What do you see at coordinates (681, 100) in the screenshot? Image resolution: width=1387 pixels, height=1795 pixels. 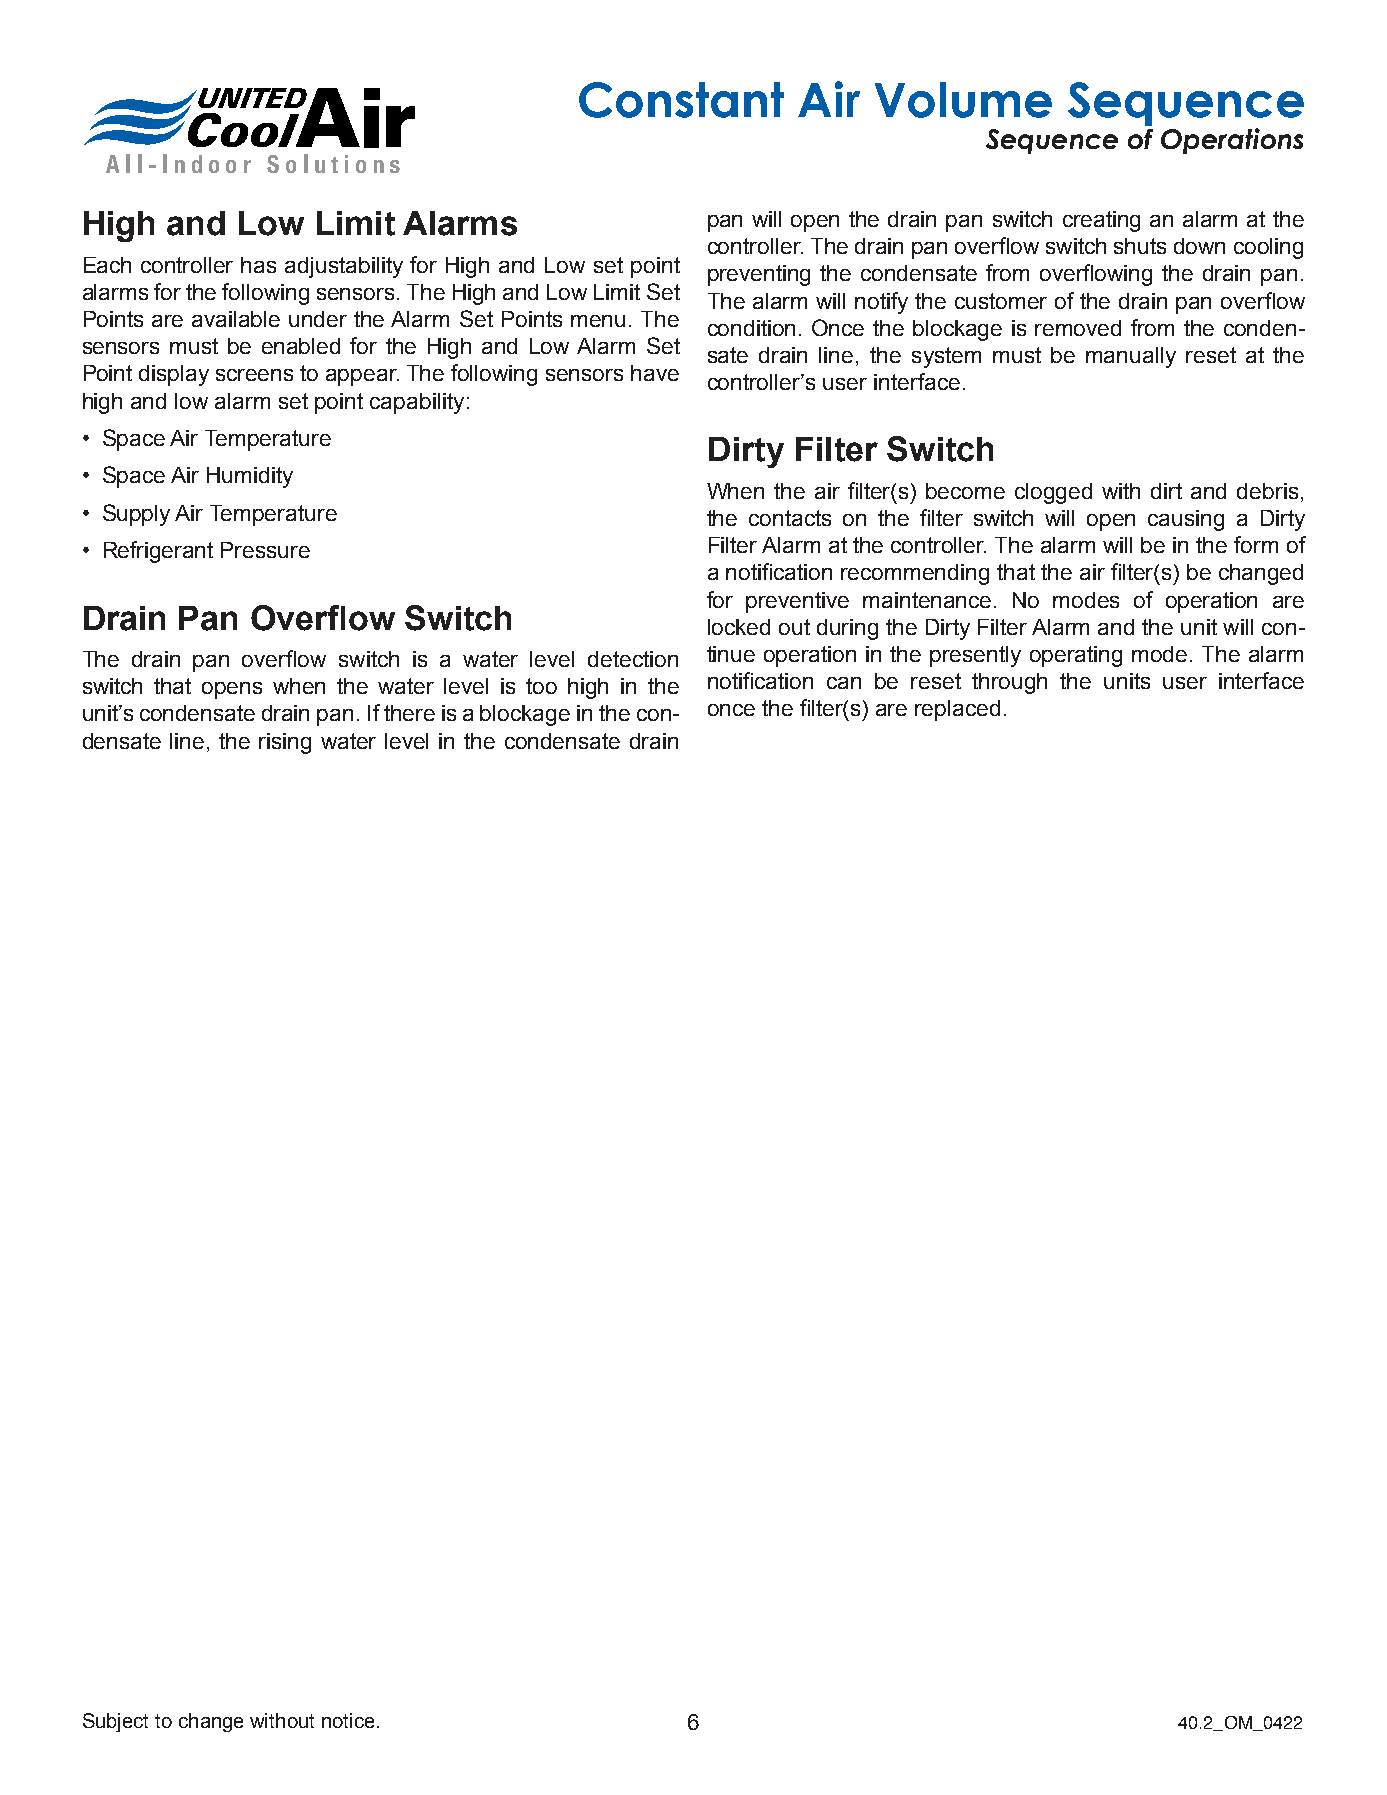 I see `Constant` at bounding box center [681, 100].
